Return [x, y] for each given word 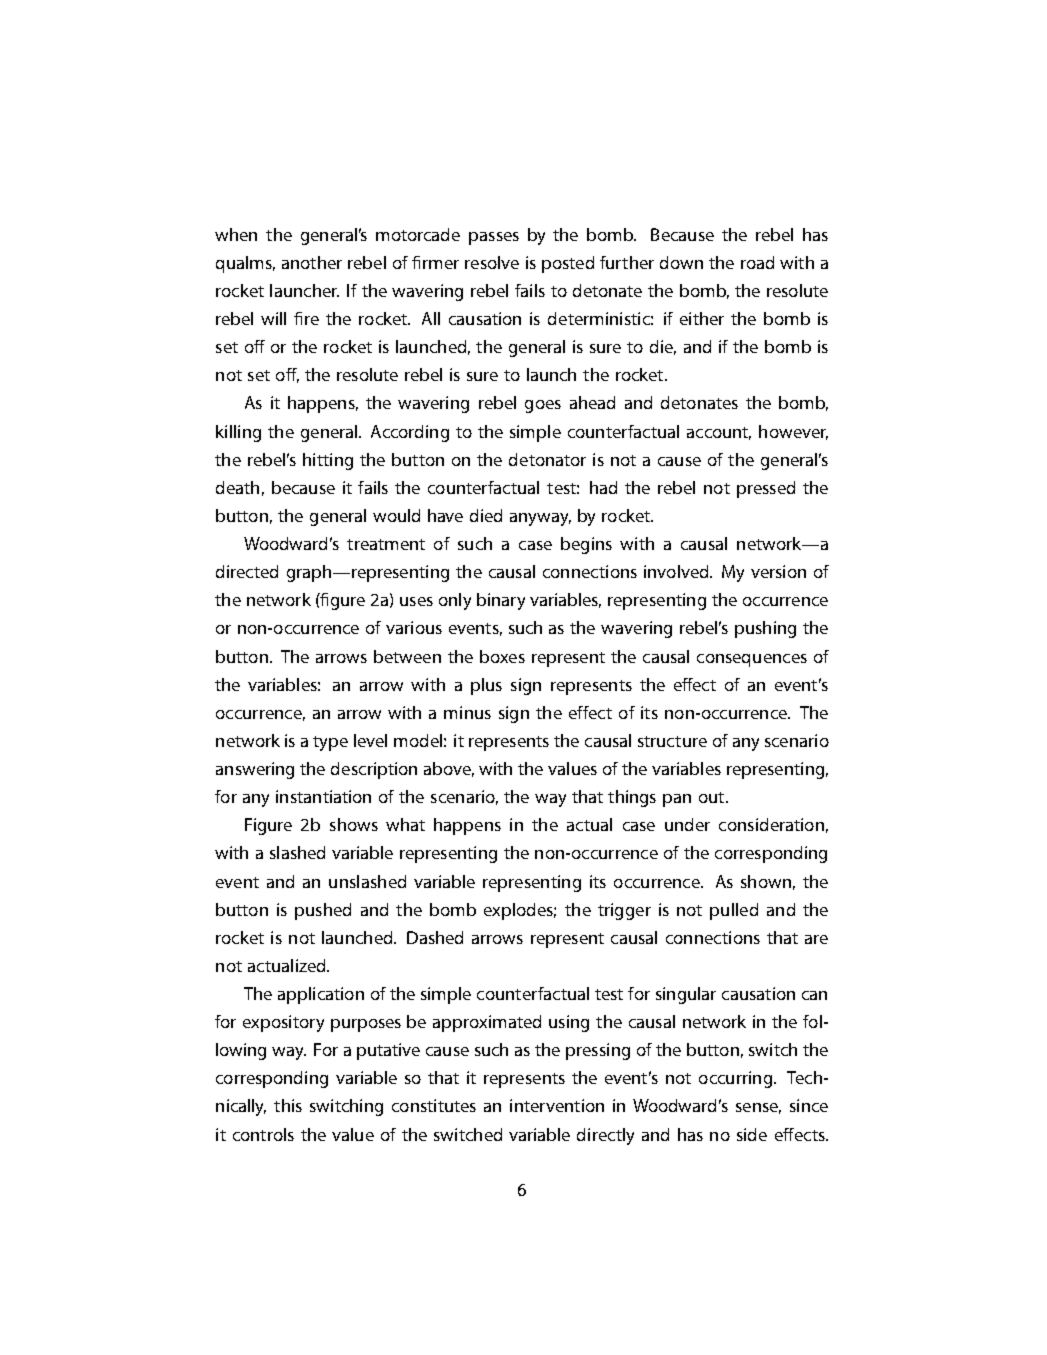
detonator [547, 459]
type [330, 743]
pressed [766, 489]
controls [263, 1134]
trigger [624, 911]
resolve [492, 262]
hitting [328, 461]
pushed [323, 911]
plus [486, 686]
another [312, 262]
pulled [734, 911]
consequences [752, 660]
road [757, 262]
